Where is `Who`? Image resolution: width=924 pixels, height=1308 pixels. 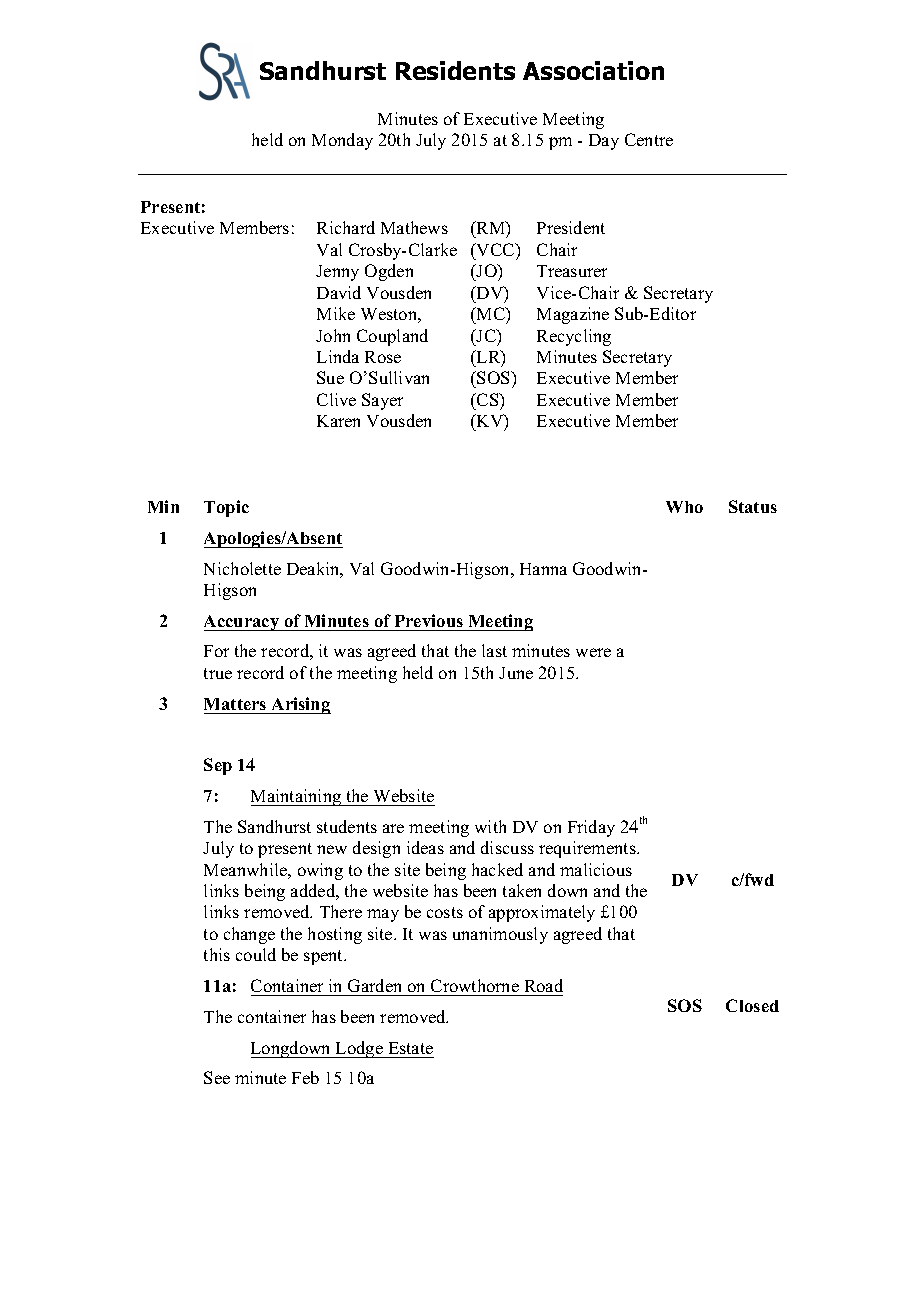
Who is located at coordinates (684, 507).
